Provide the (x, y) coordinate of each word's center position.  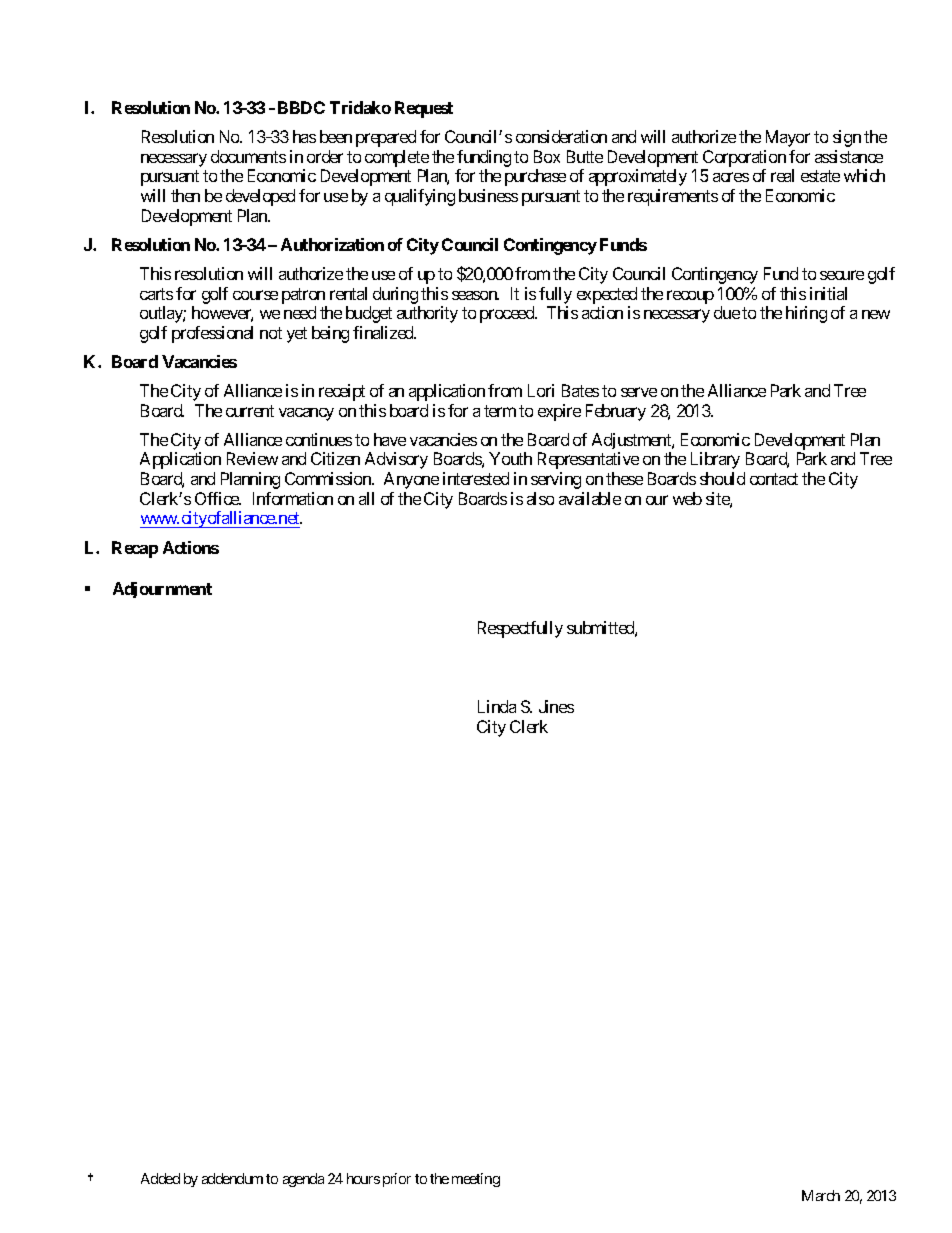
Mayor (788, 138)
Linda (497, 706)
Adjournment (162, 590)
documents (248, 156)
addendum (232, 1178)
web (687, 498)
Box (547, 156)
